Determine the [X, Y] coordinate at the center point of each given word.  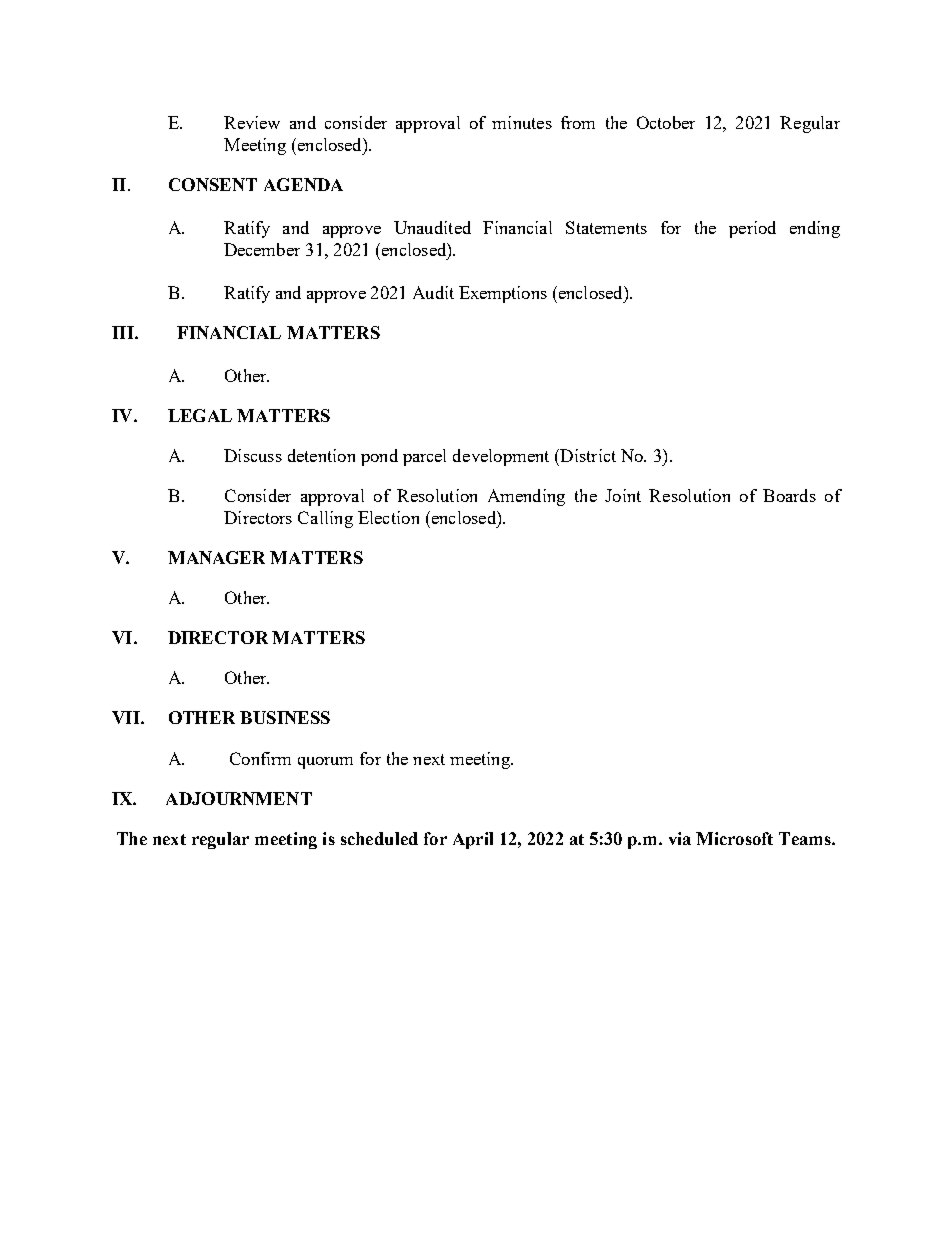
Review [252, 122]
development [501, 457]
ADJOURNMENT [239, 798]
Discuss [253, 455]
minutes [522, 122]
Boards [789, 495]
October [666, 122]
